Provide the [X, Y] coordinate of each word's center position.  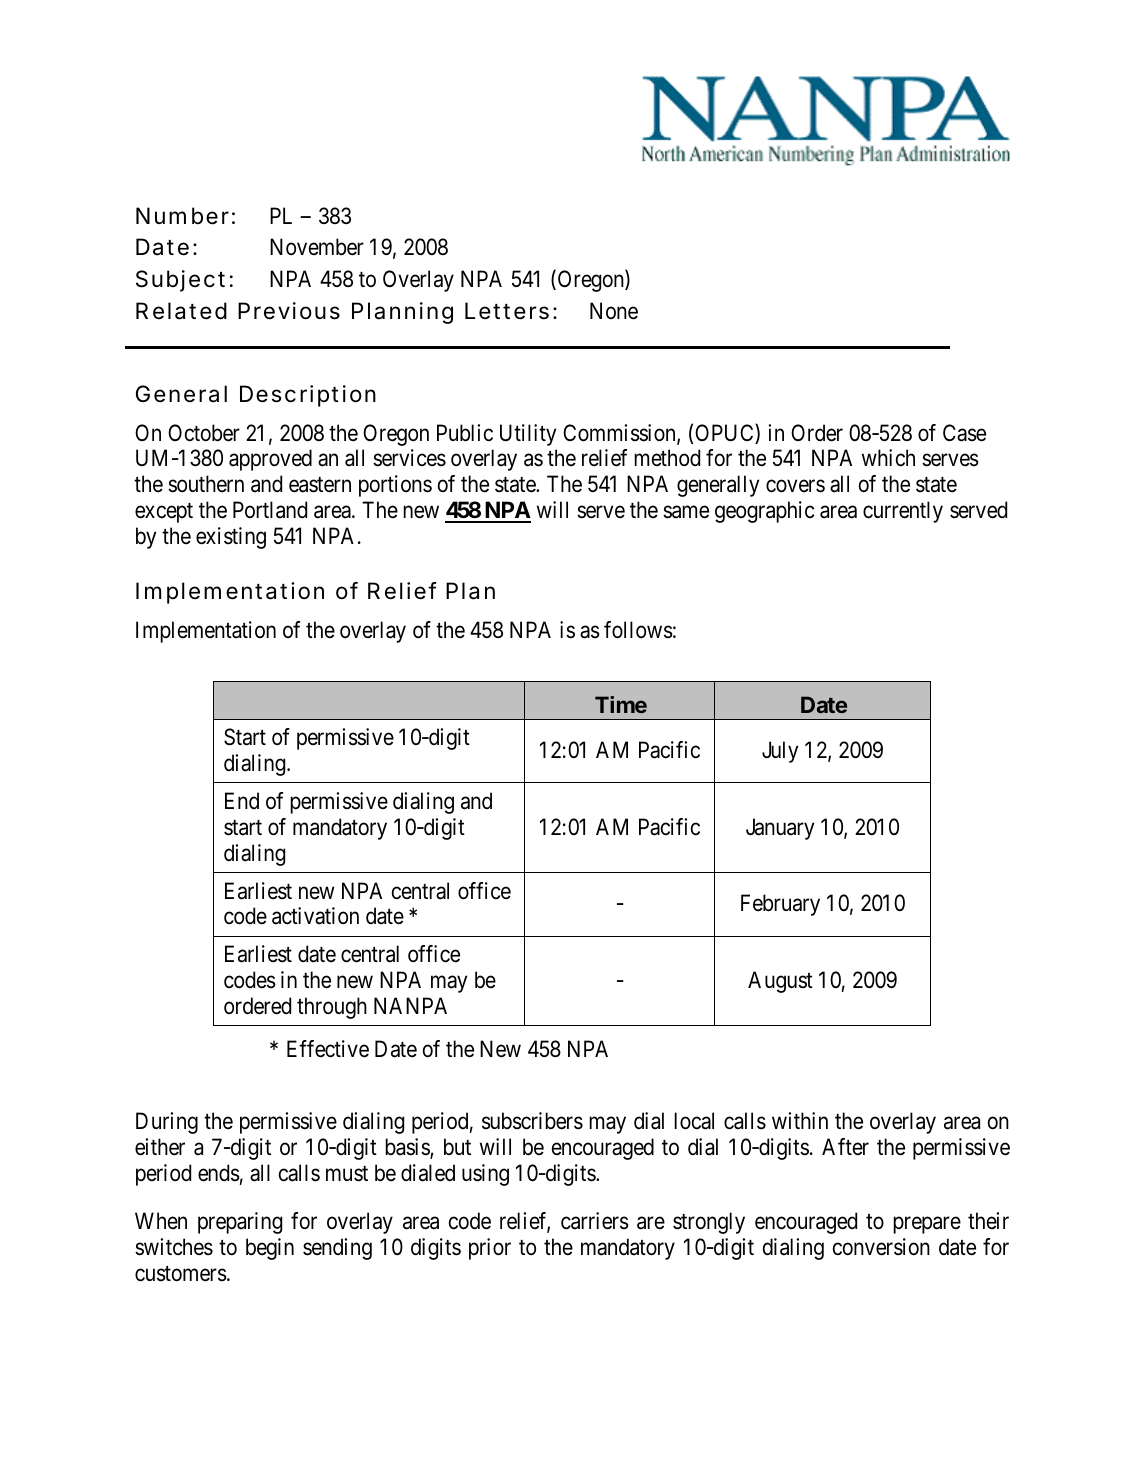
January [780, 829]
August [780, 982]
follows [638, 630]
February [780, 905]
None [614, 311]
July [780, 752]
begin [270, 1249]
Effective [328, 1049]
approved [270, 460]
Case [964, 433]
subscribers [532, 1121]
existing [231, 538]
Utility [528, 435]
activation [315, 916]
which [888, 458]
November [317, 247]
